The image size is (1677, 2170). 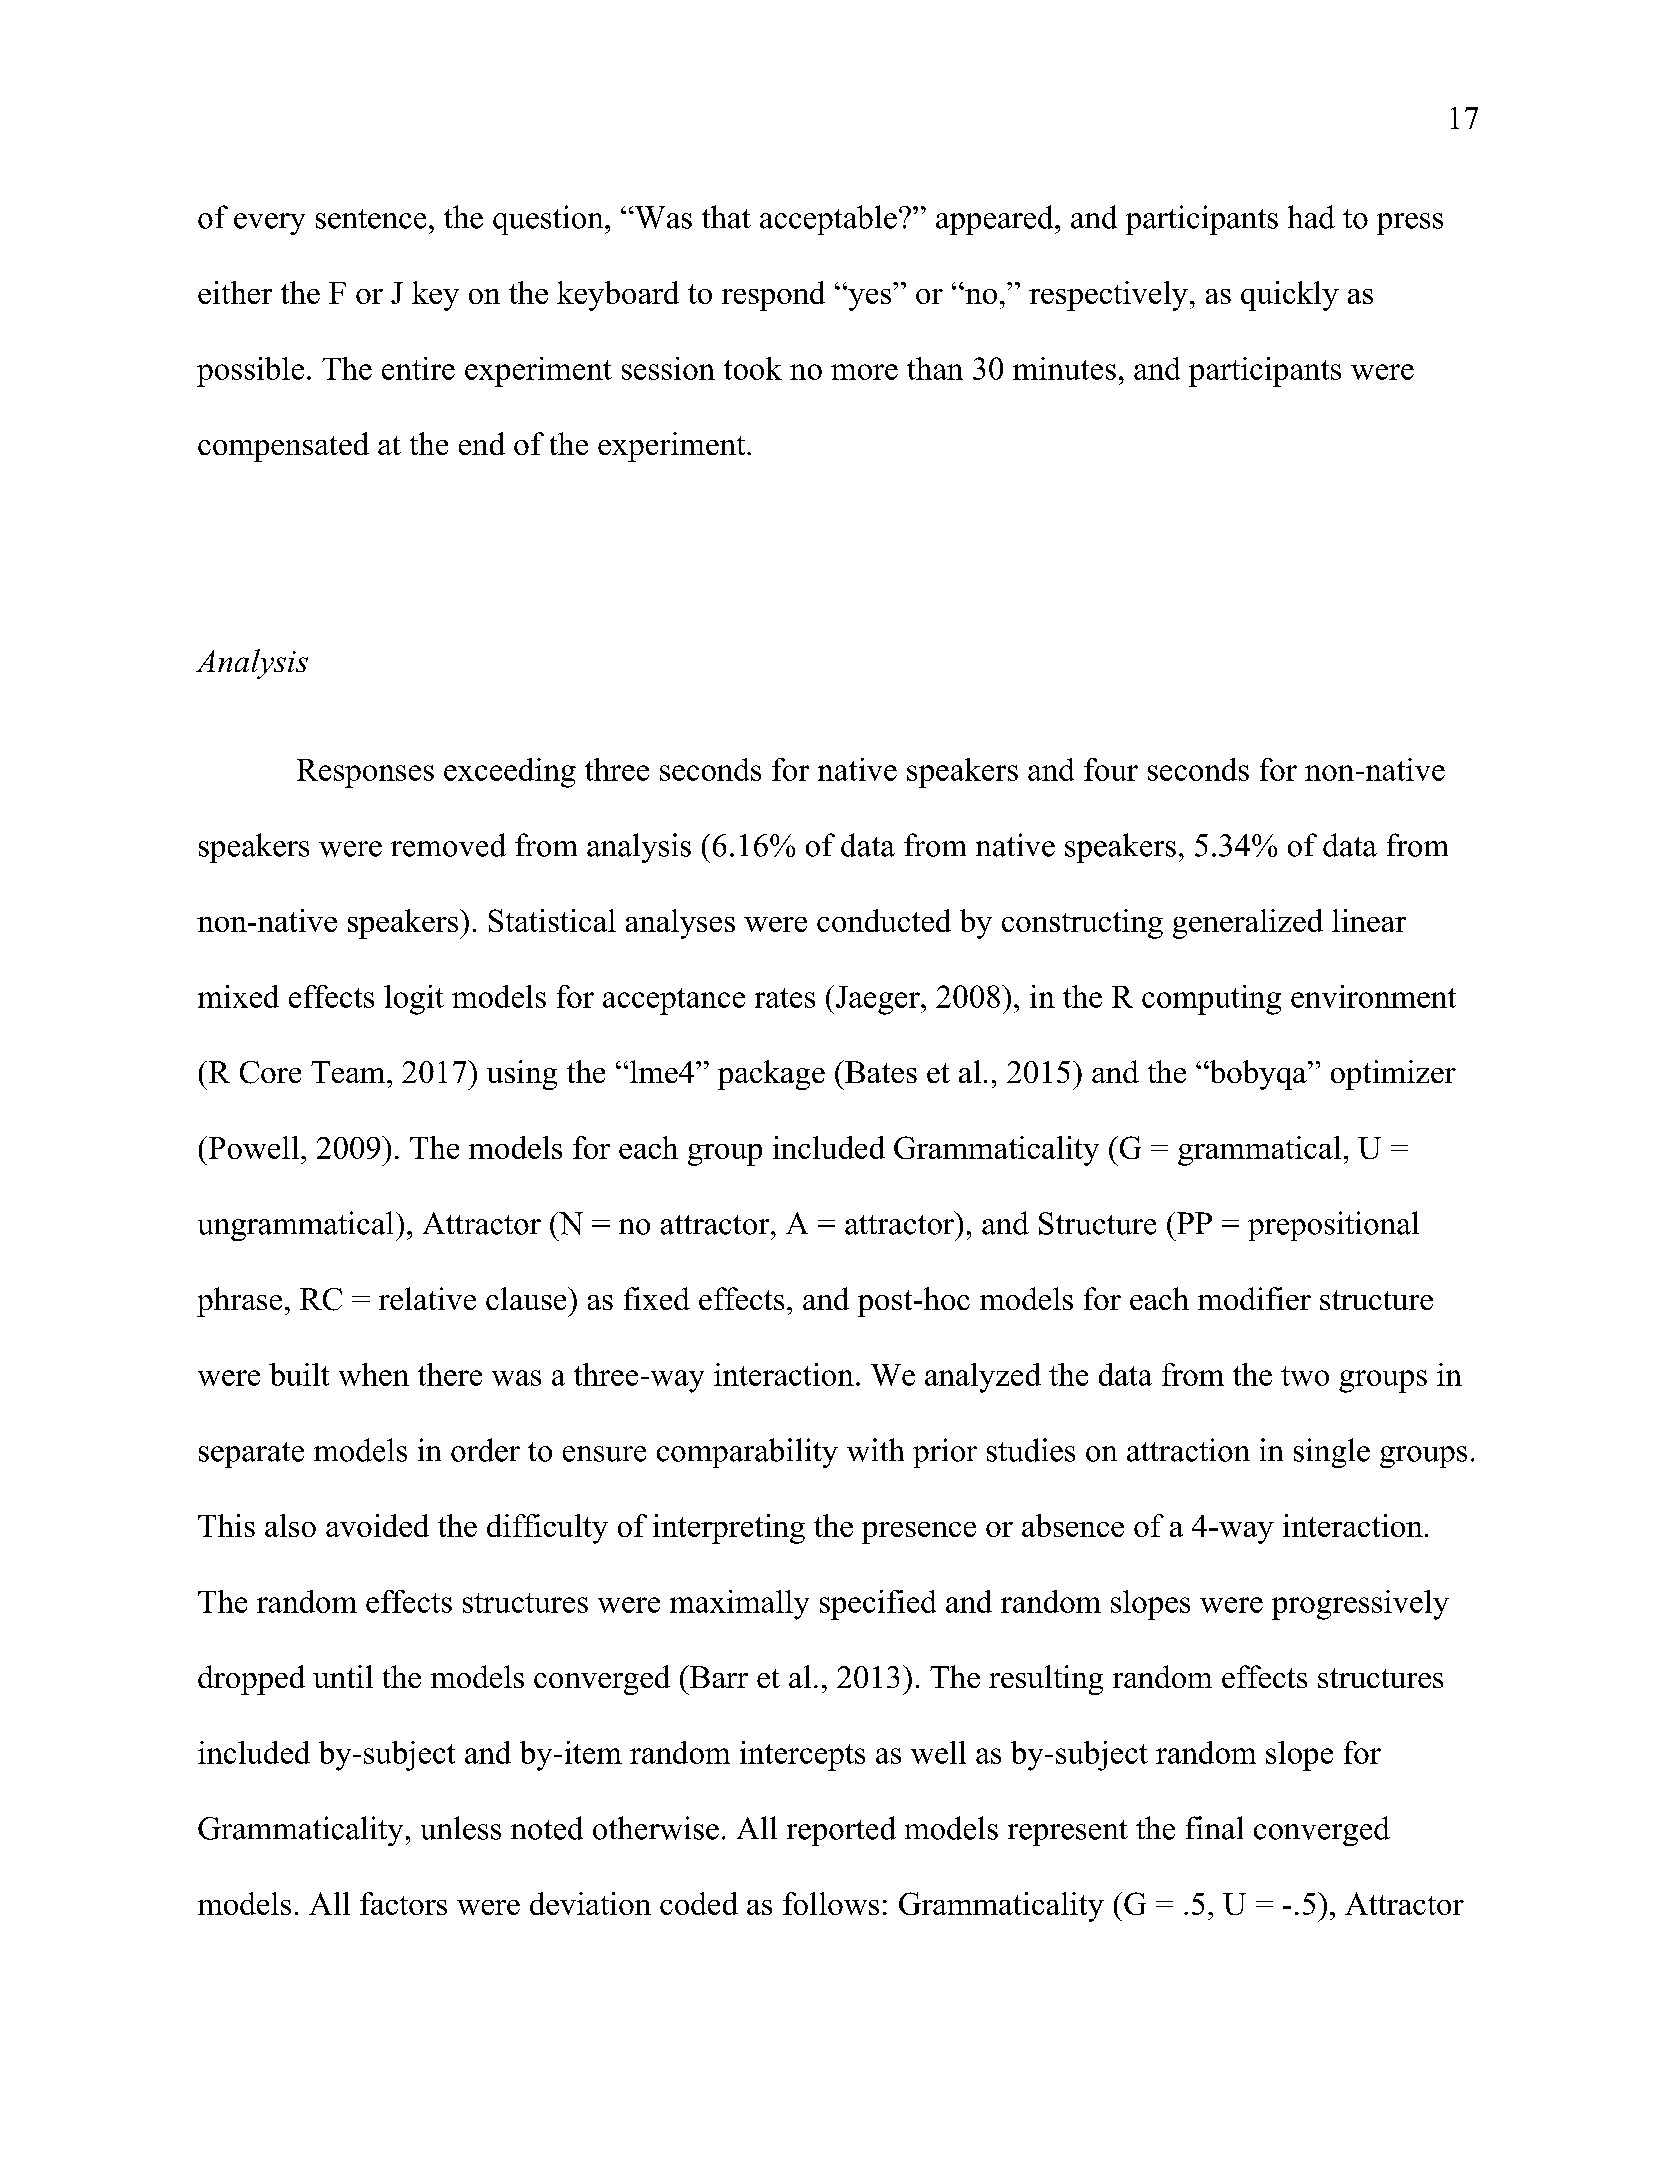 I want to click on Responses, so click(x=365, y=773).
